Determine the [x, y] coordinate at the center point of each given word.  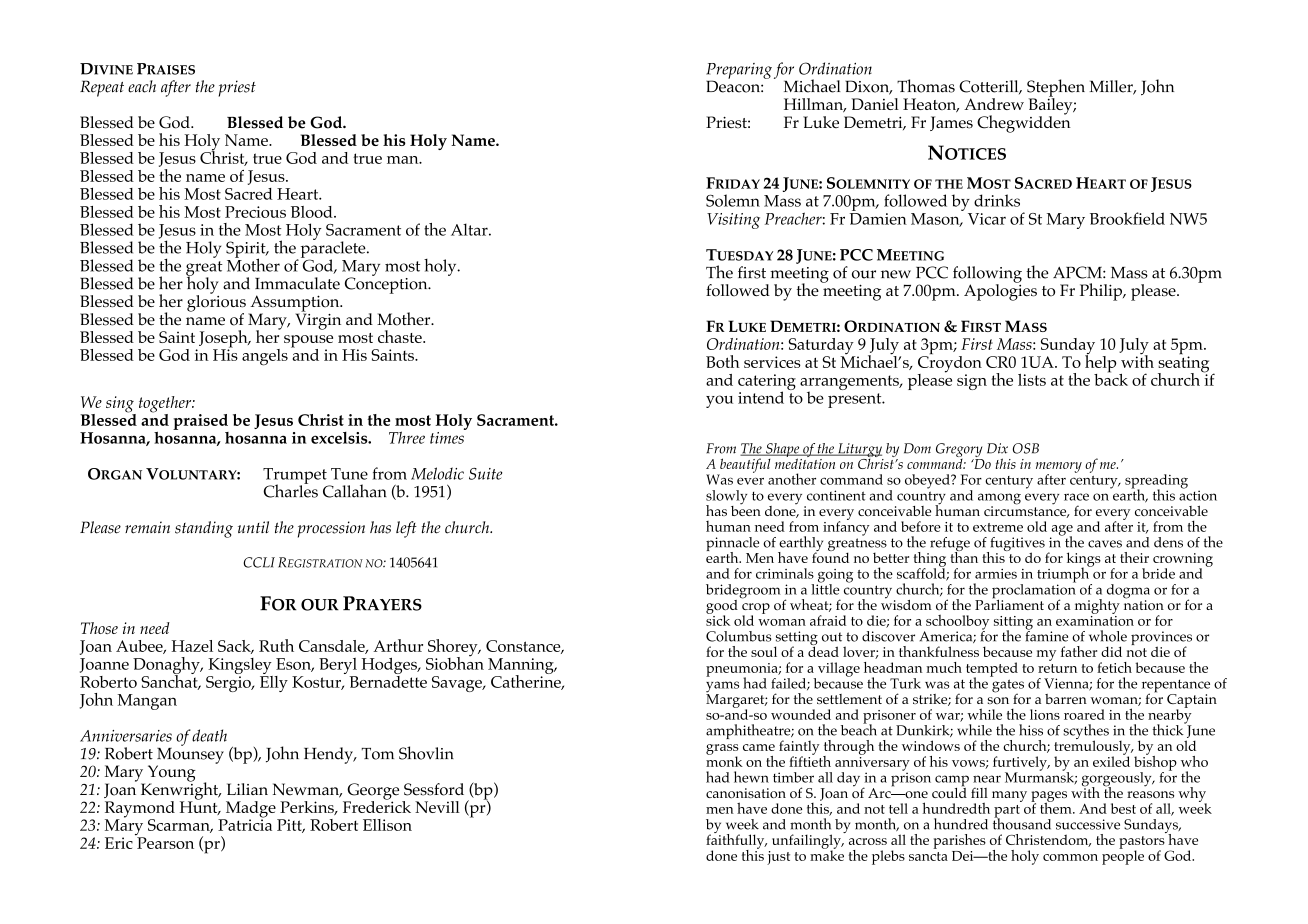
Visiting [733, 221]
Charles [290, 490]
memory [1059, 468]
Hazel [192, 646]
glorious [216, 303]
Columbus [738, 636]
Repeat [102, 88]
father [1079, 651]
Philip [1102, 292]
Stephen [1056, 89]
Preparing [739, 72]
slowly [726, 498]
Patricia [245, 824]
